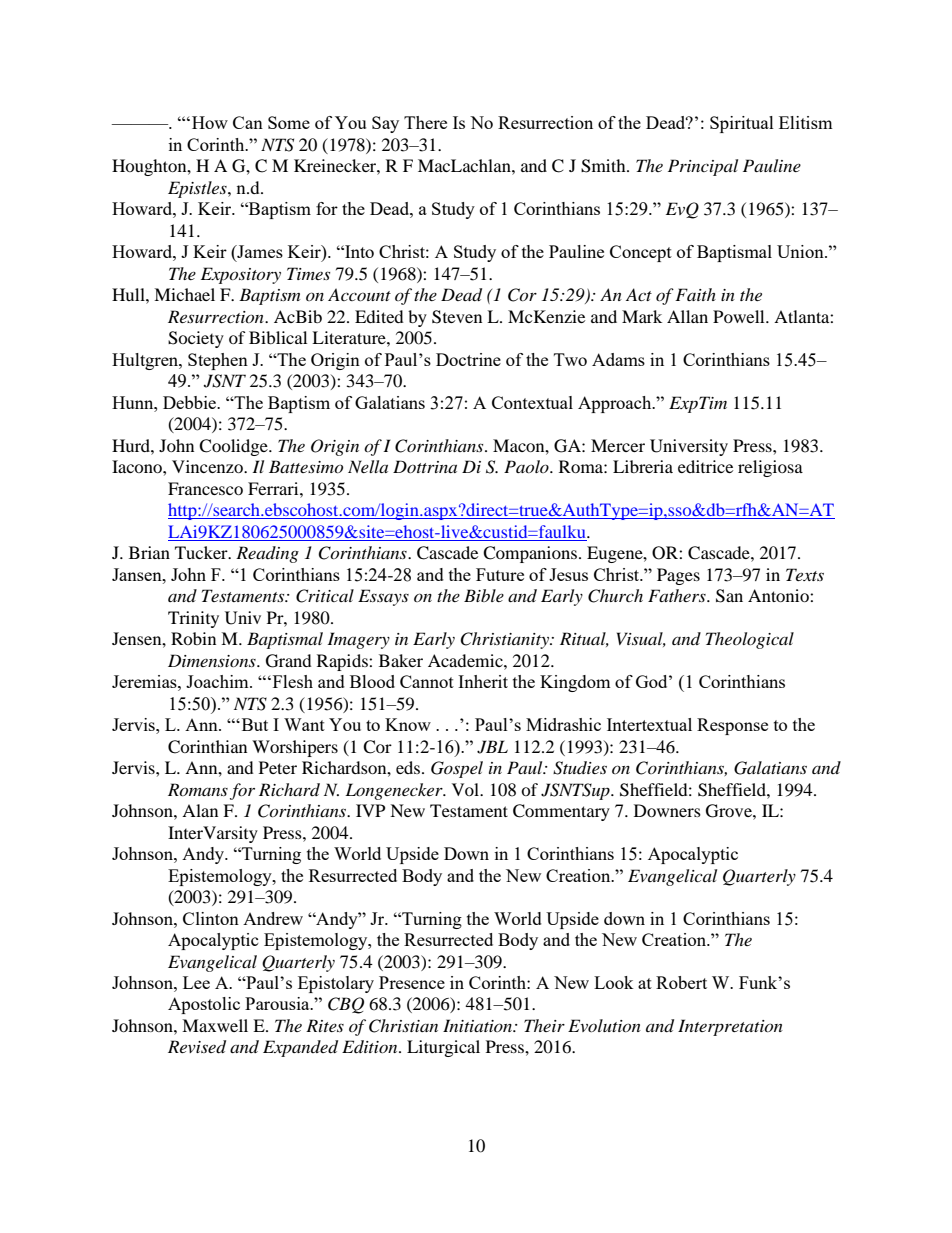 The height and width of the screenshot is (1233, 952). What do you see at coordinates (468, 359) in the screenshot?
I see `Doctrine` at bounding box center [468, 359].
